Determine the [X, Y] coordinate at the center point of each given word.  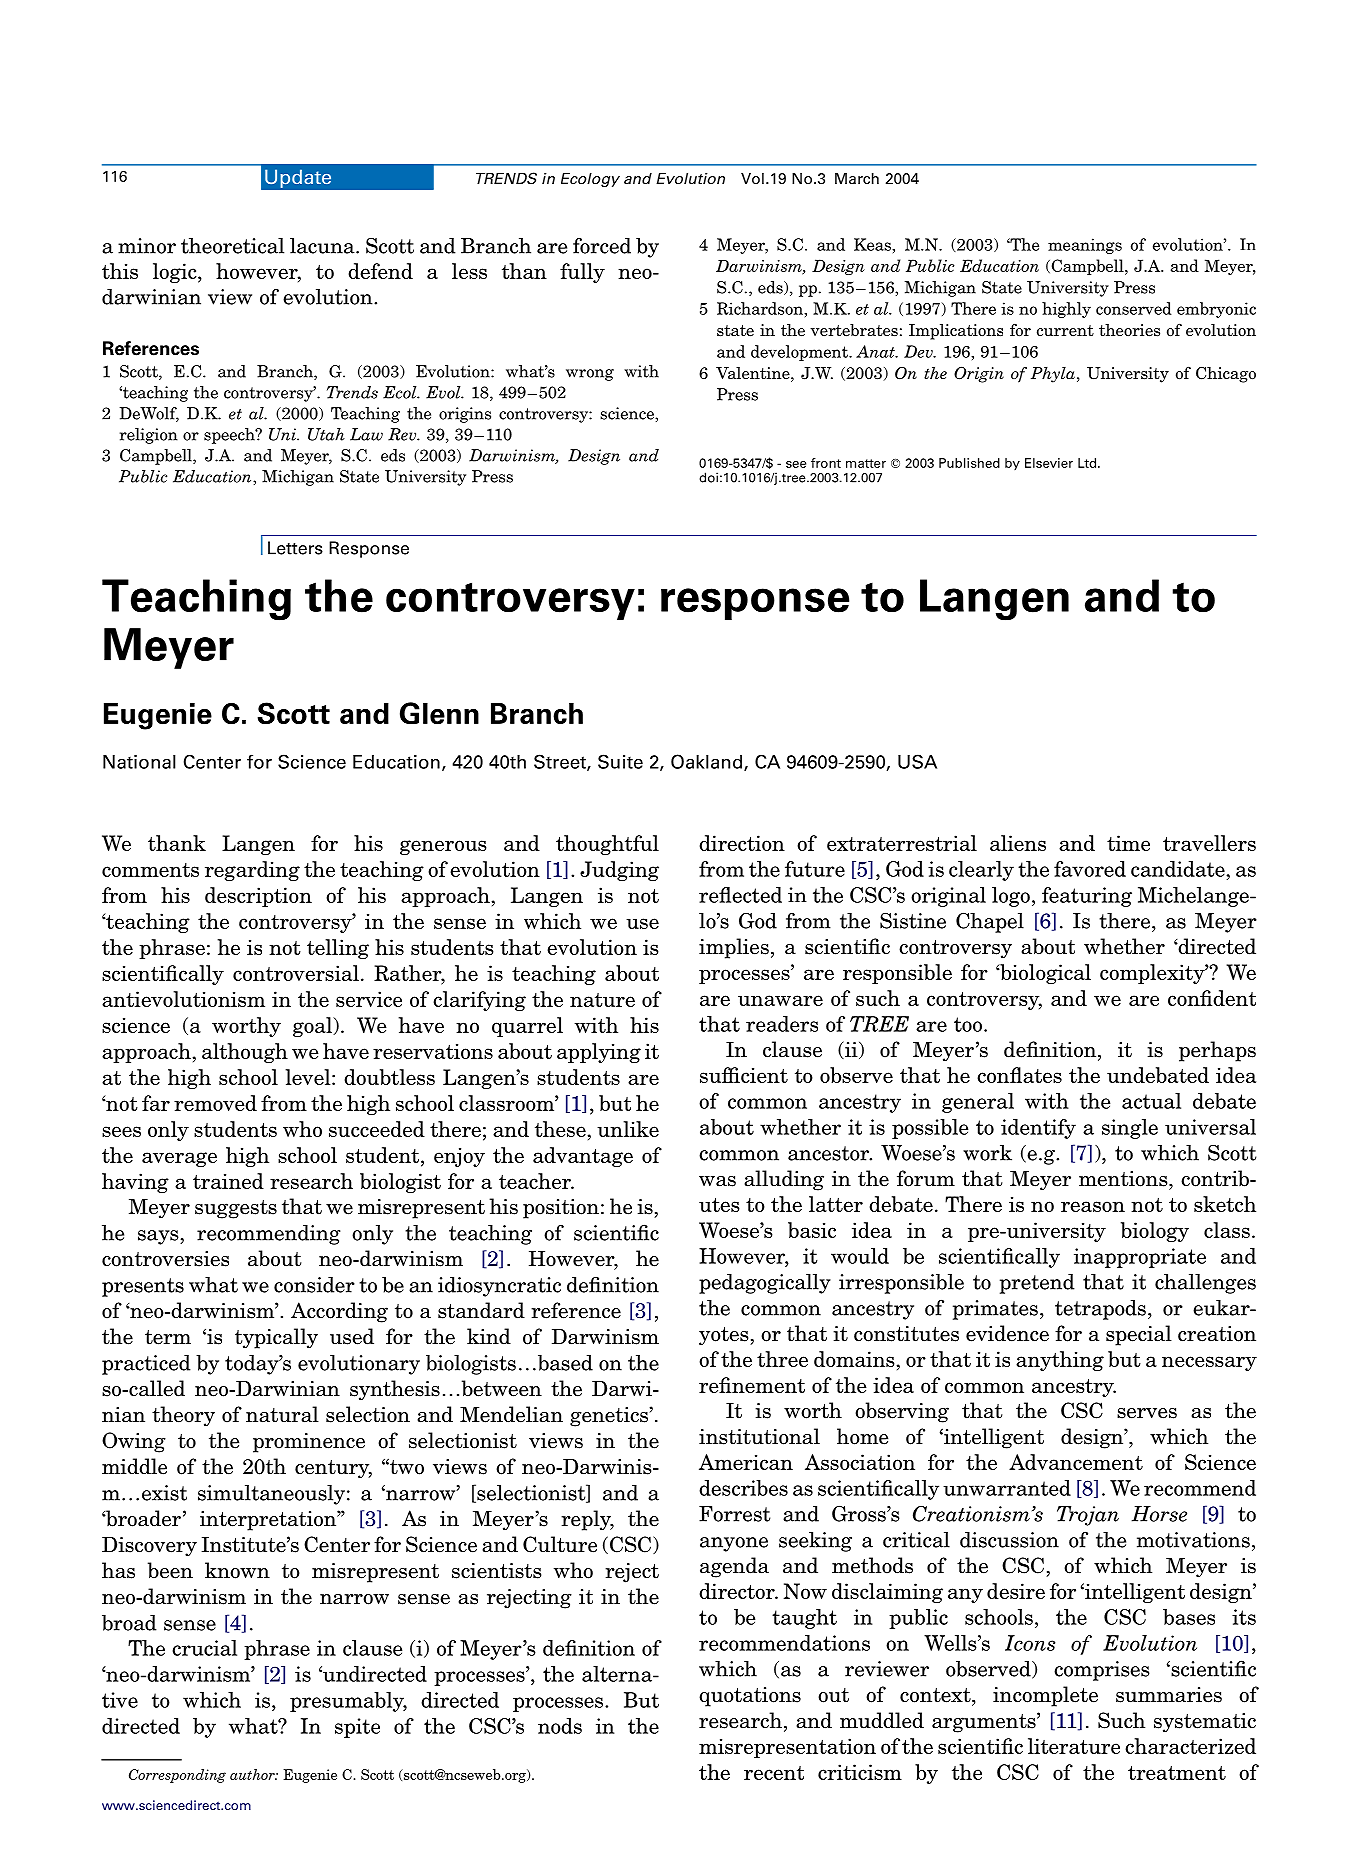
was [717, 1181]
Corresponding [177, 1776]
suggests [236, 1209]
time [1128, 843]
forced [602, 246]
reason [1093, 1206]
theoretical [232, 246]
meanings [1085, 246]
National [139, 762]
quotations [750, 1697]
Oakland [706, 761]
